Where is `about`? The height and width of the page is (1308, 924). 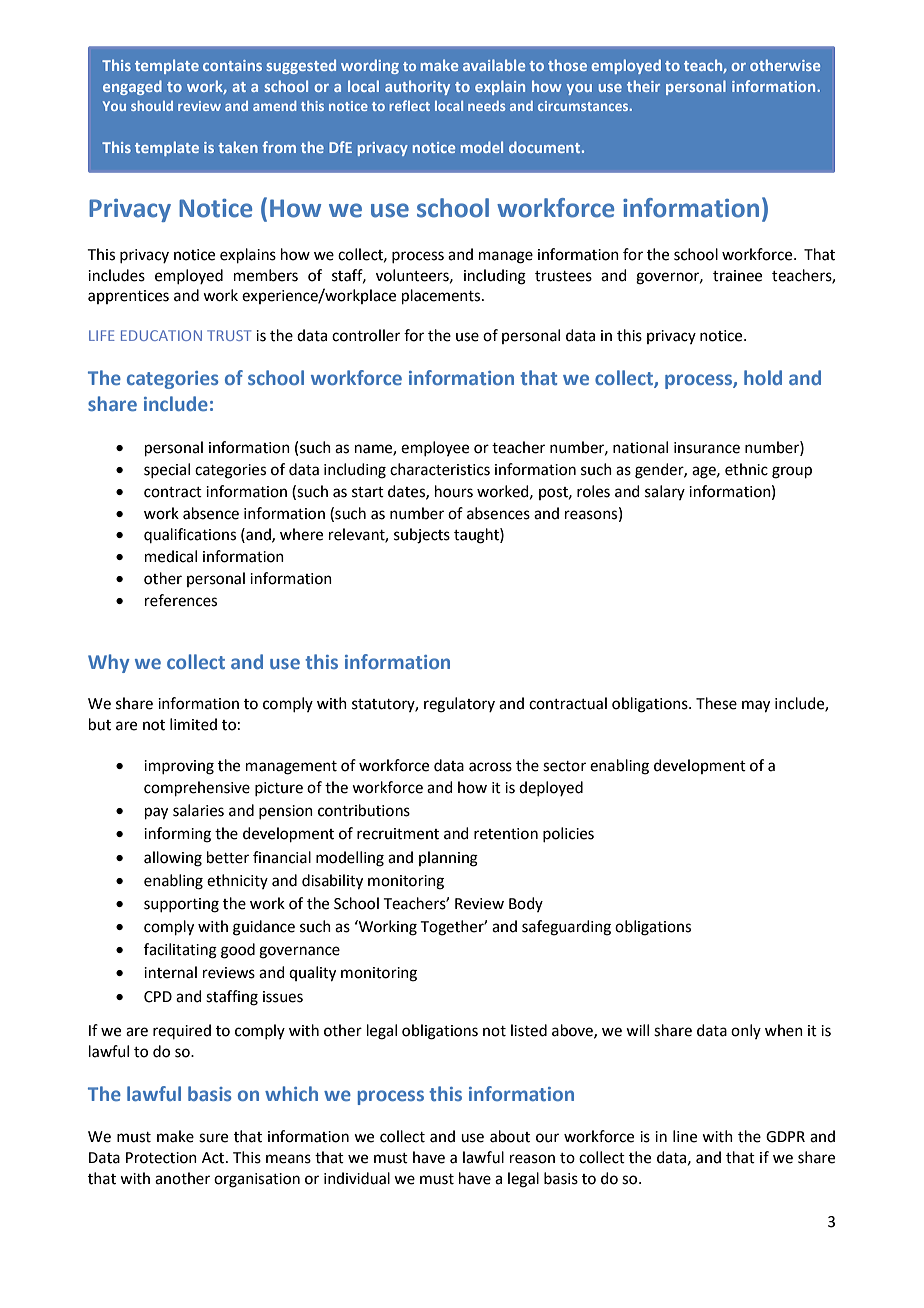 about is located at coordinates (510, 1136).
